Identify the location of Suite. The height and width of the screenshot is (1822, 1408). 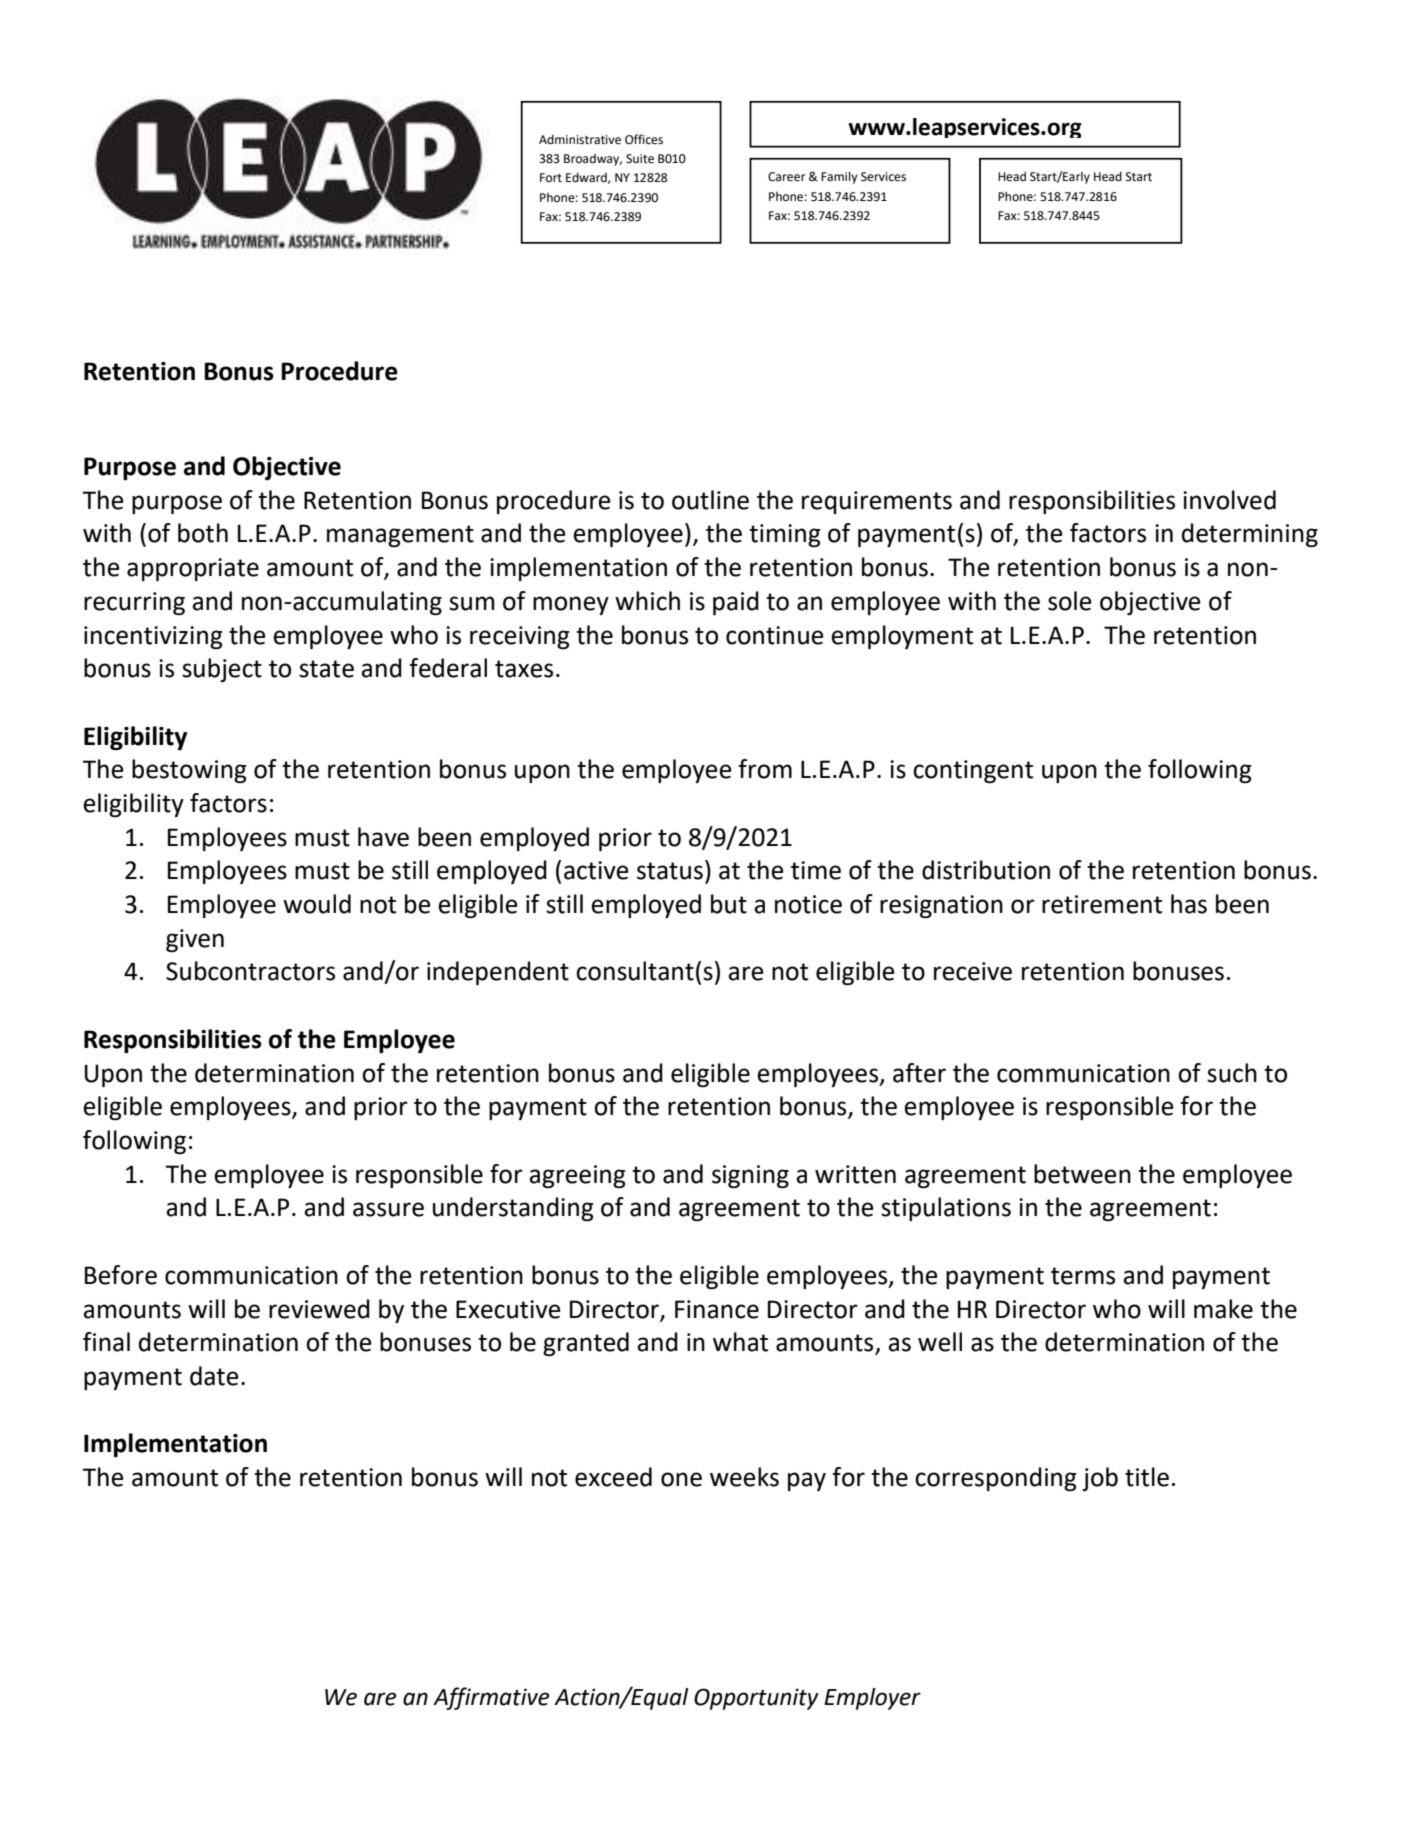
(640, 159).
